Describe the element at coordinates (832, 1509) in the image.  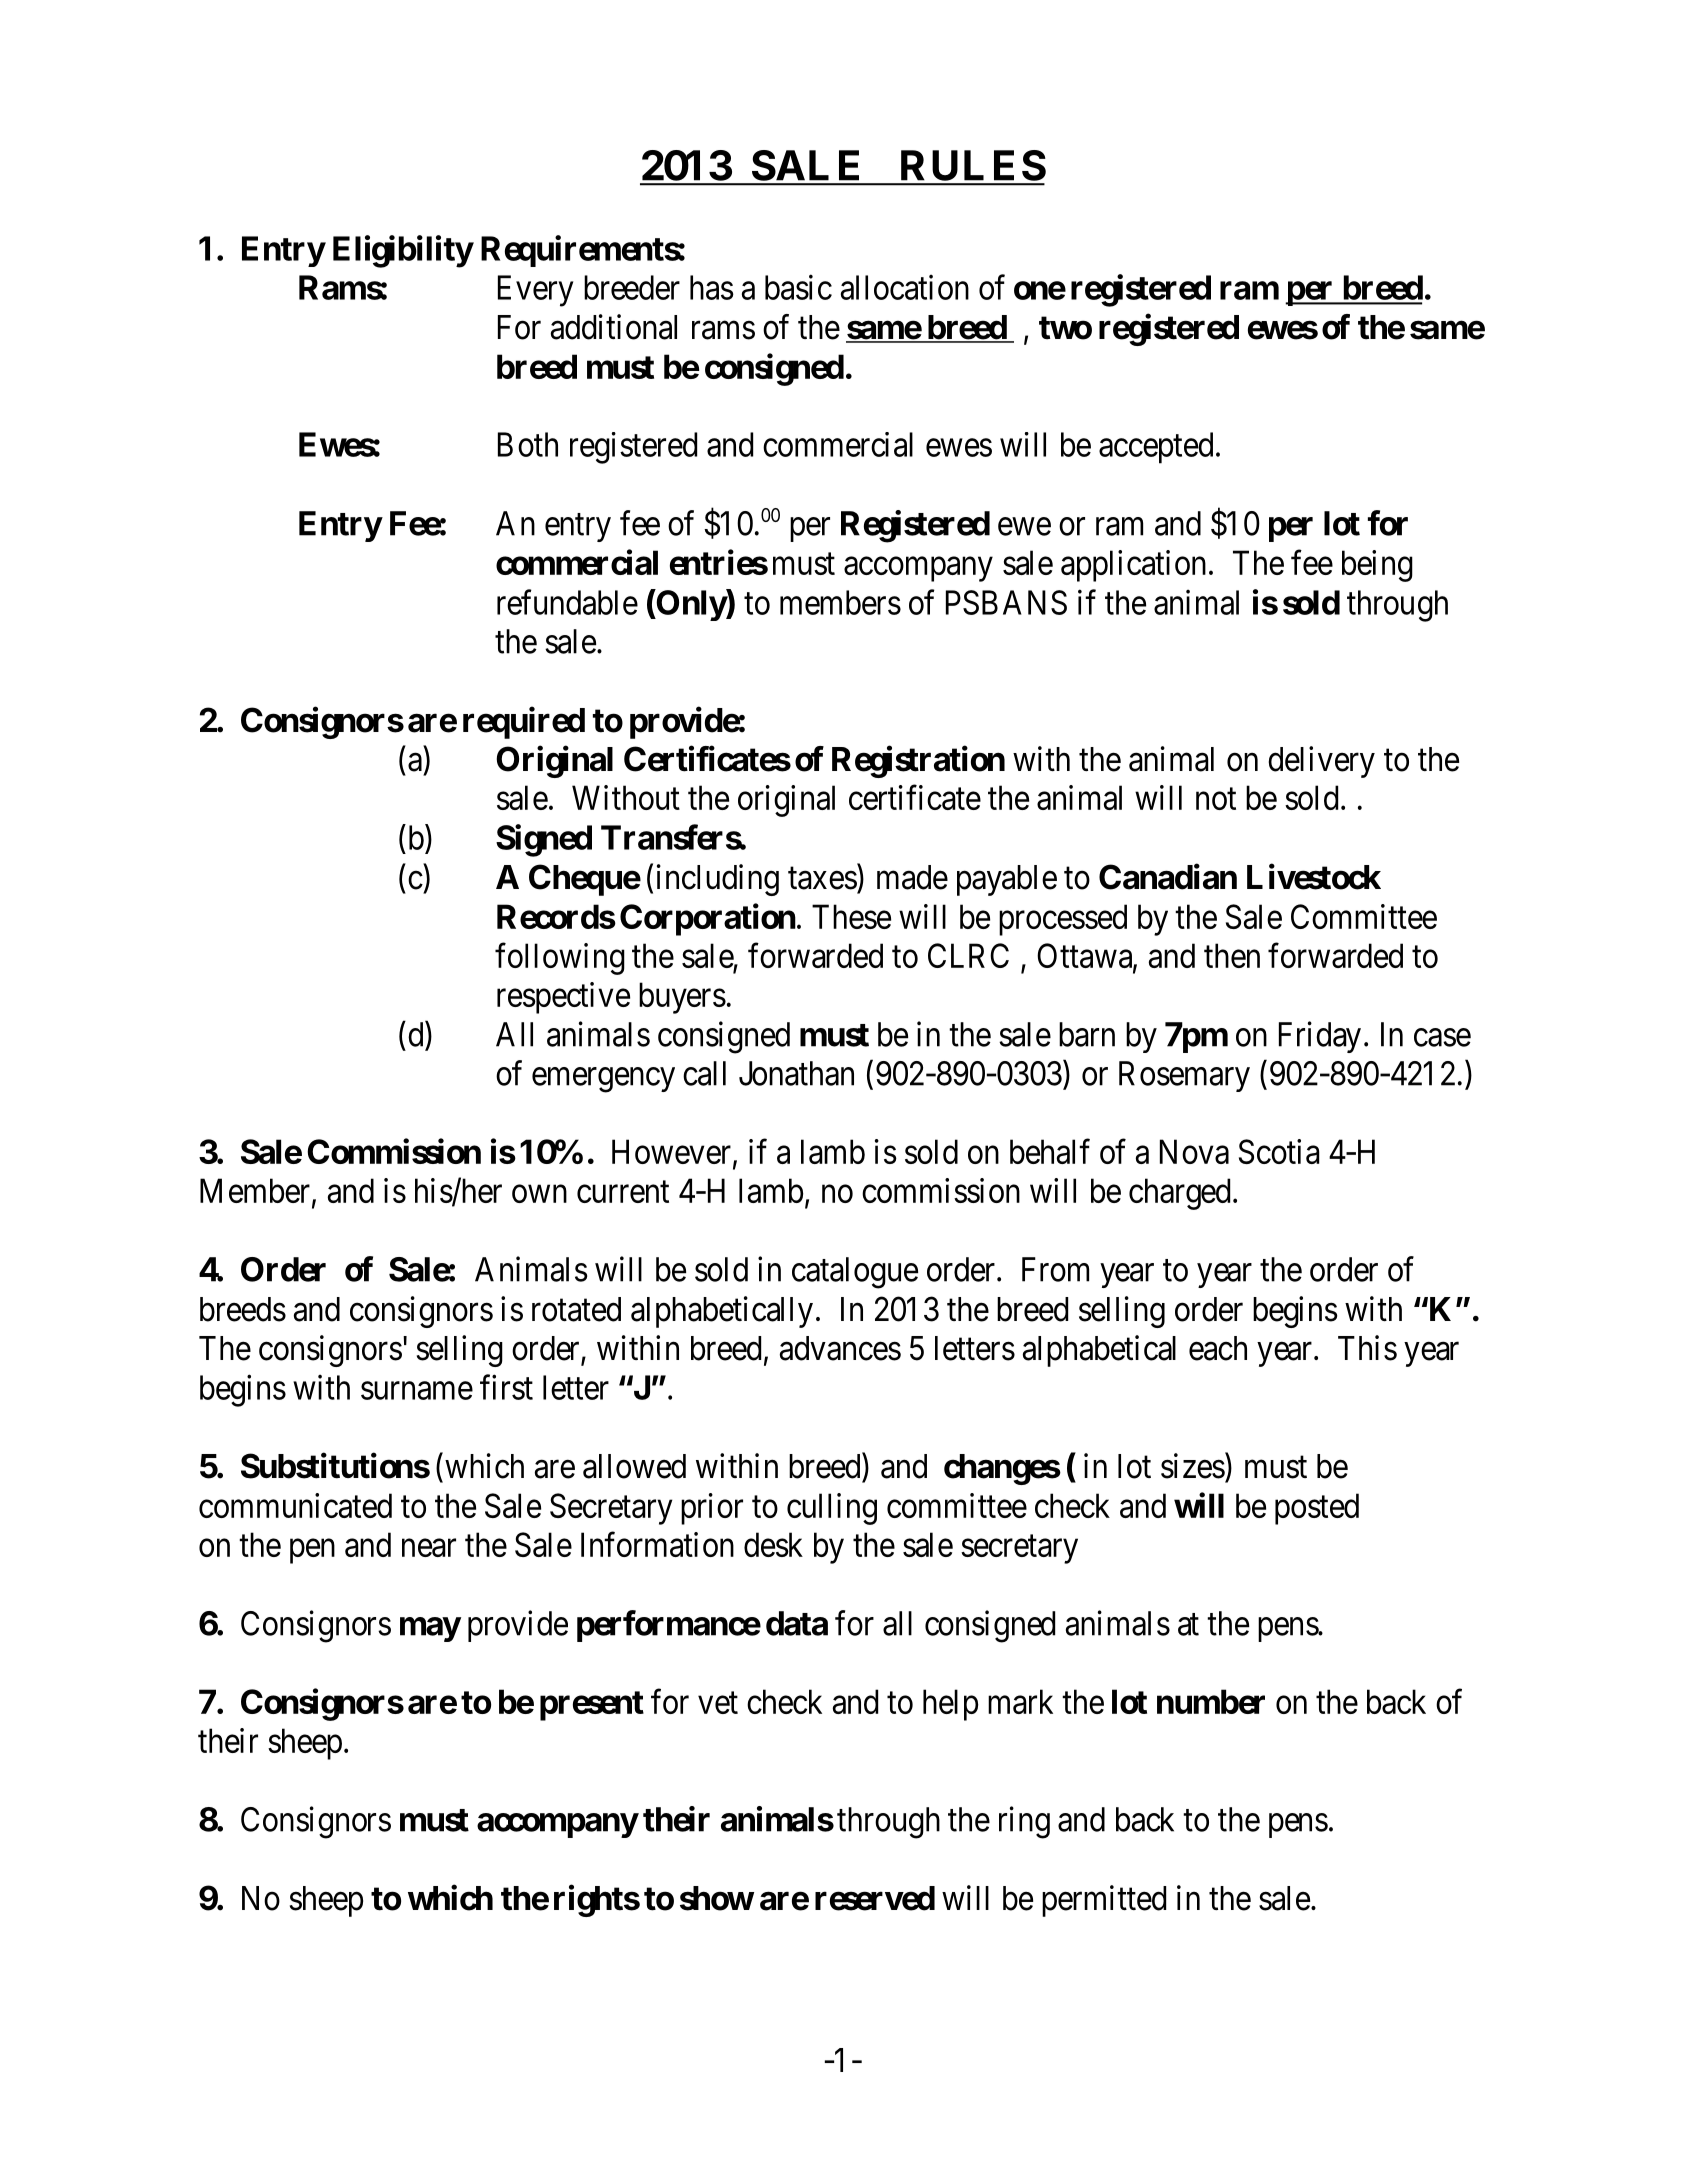
I see `culling` at that location.
